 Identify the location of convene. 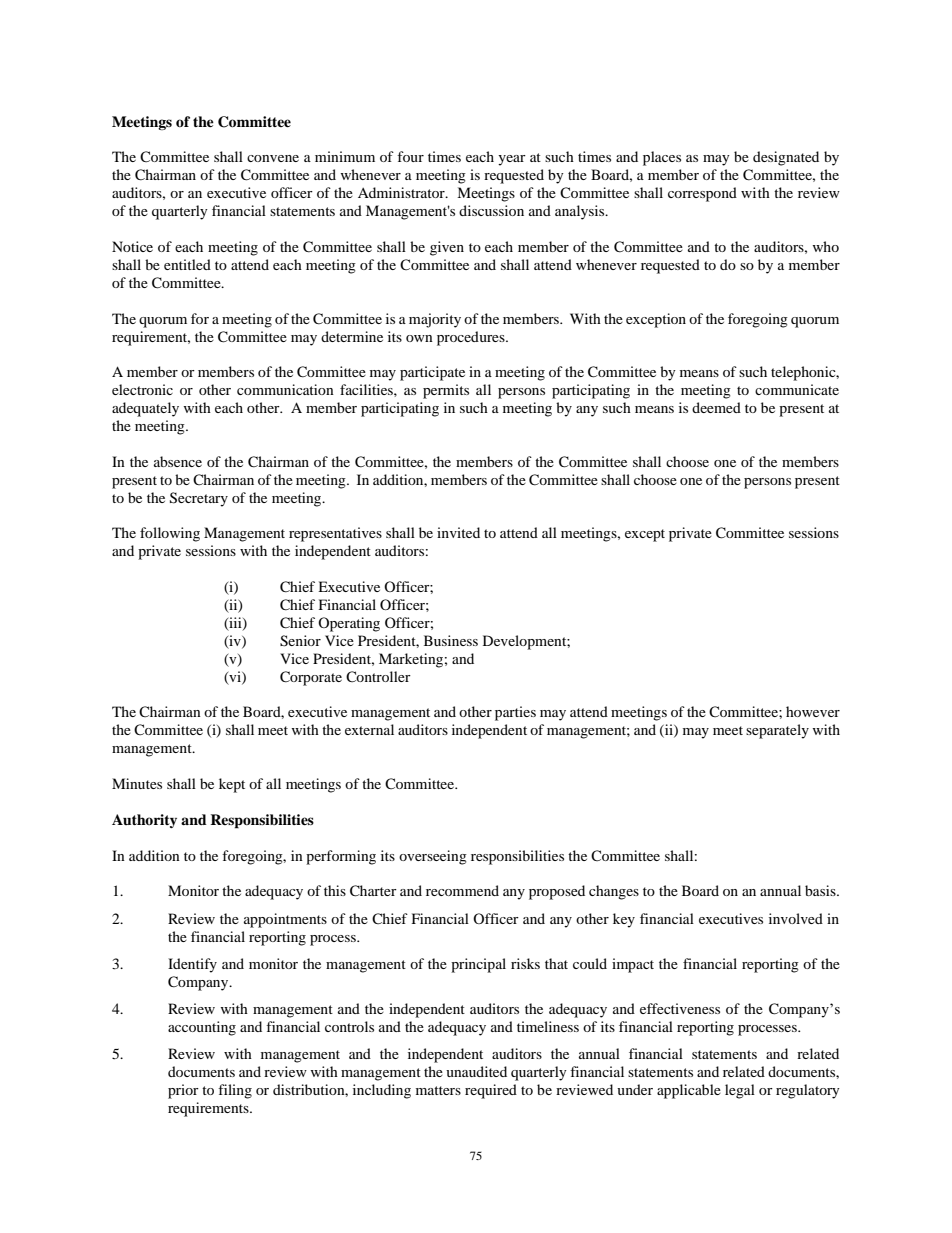
(273, 158).
